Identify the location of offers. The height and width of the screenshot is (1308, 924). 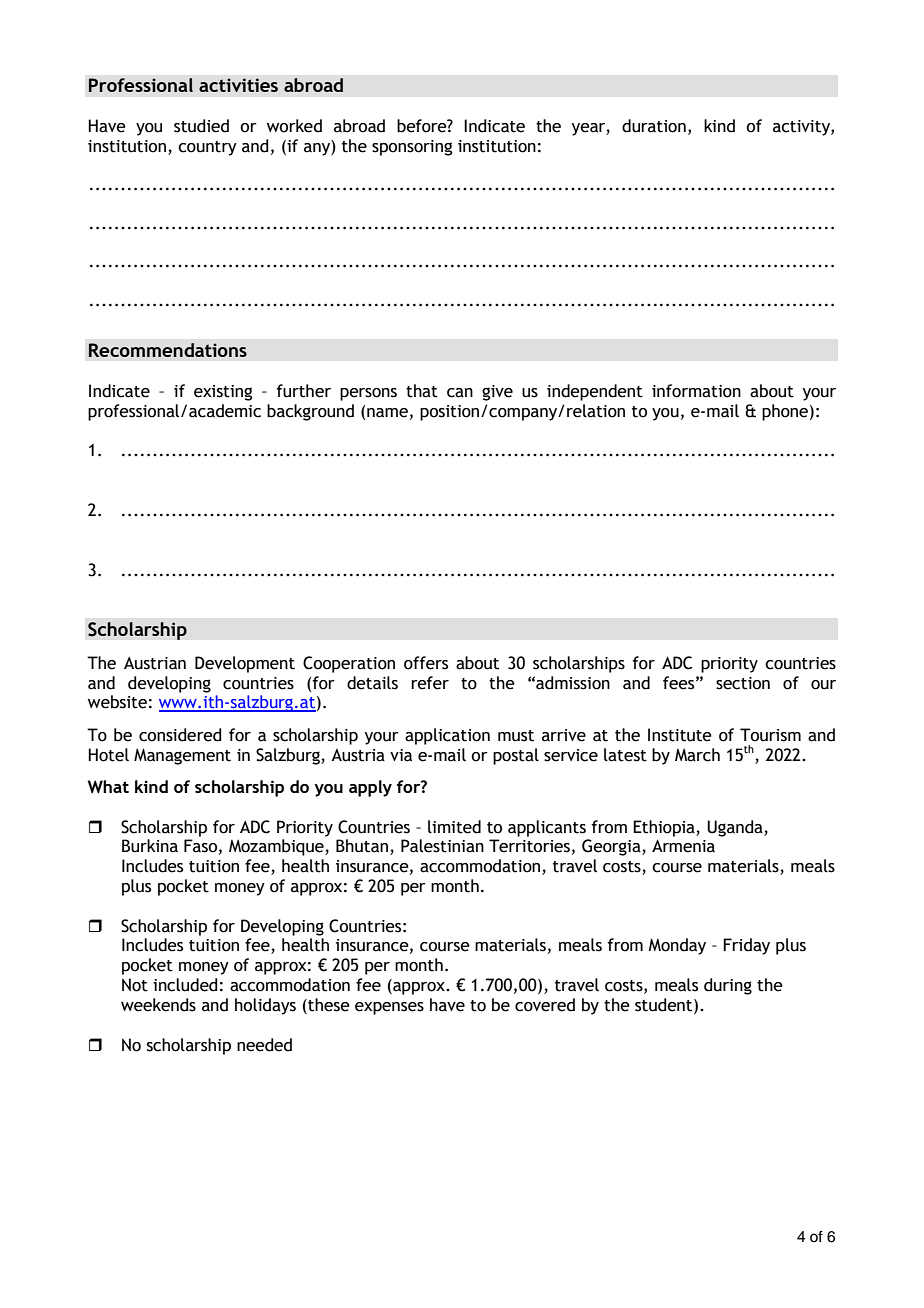
(426, 663).
